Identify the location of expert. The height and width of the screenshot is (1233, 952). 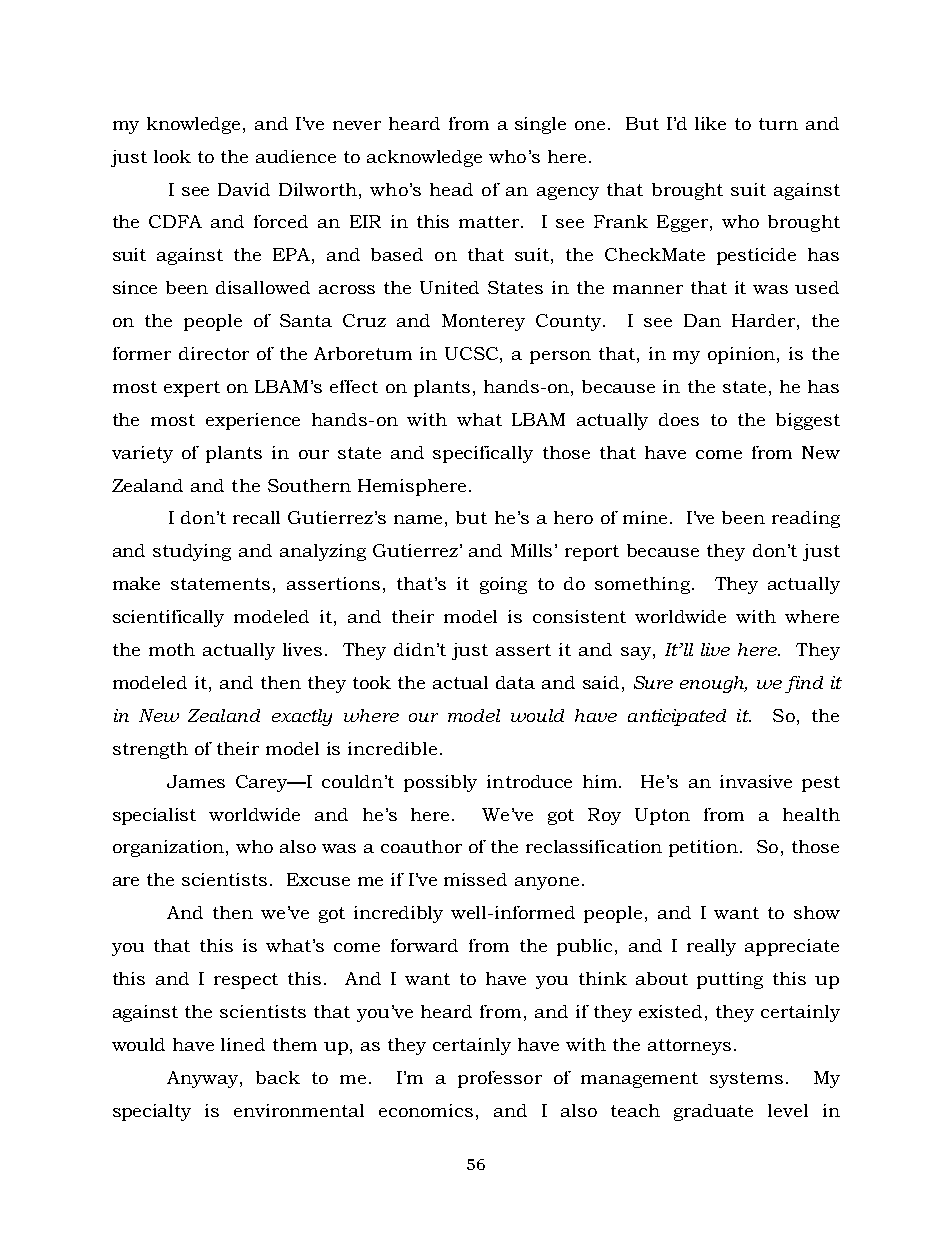
(192, 389).
